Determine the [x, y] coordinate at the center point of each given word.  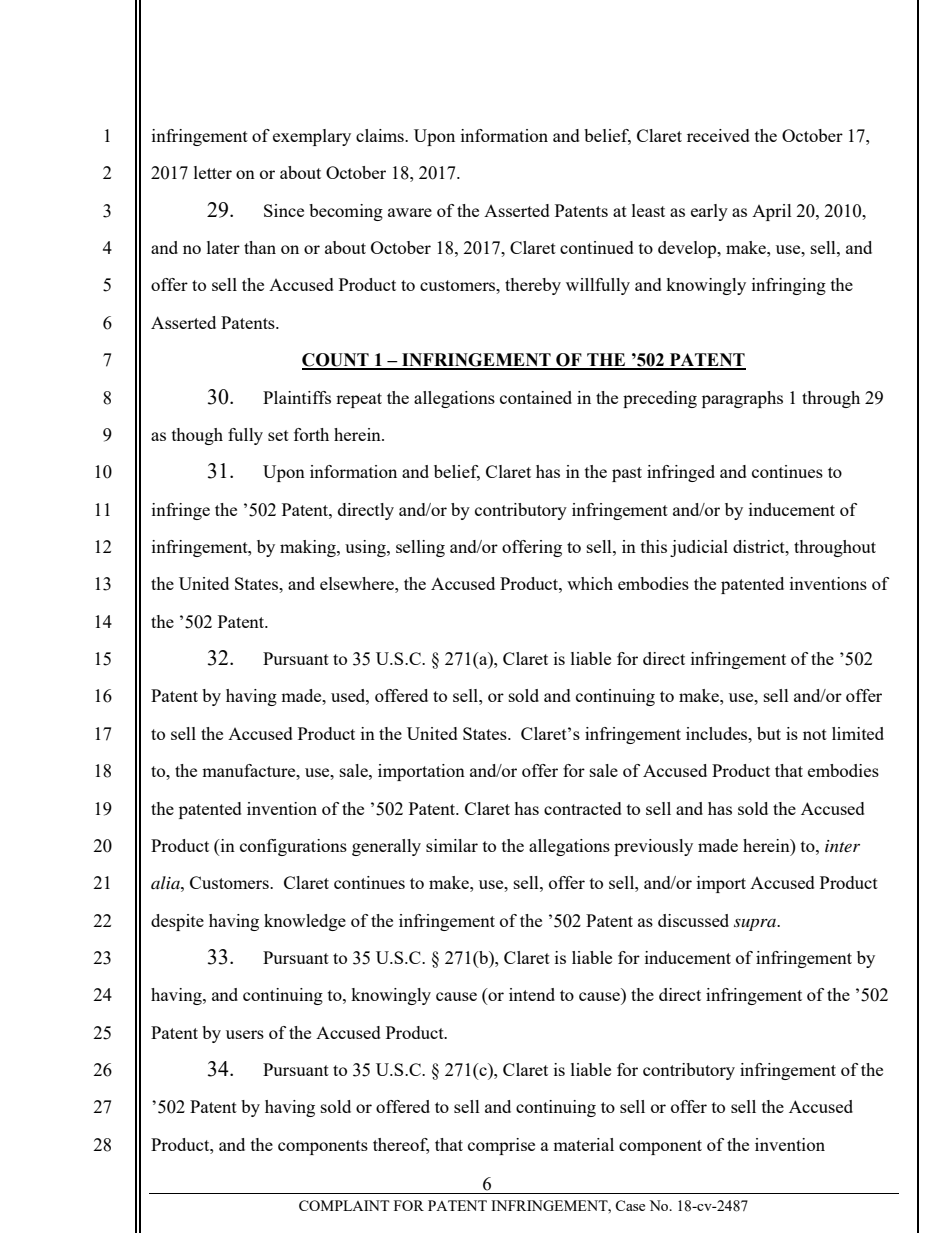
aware [410, 212]
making [309, 548]
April [772, 212]
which [590, 583]
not [815, 734]
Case [630, 1205]
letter [213, 172]
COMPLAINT [344, 1205]
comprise [501, 1146]
